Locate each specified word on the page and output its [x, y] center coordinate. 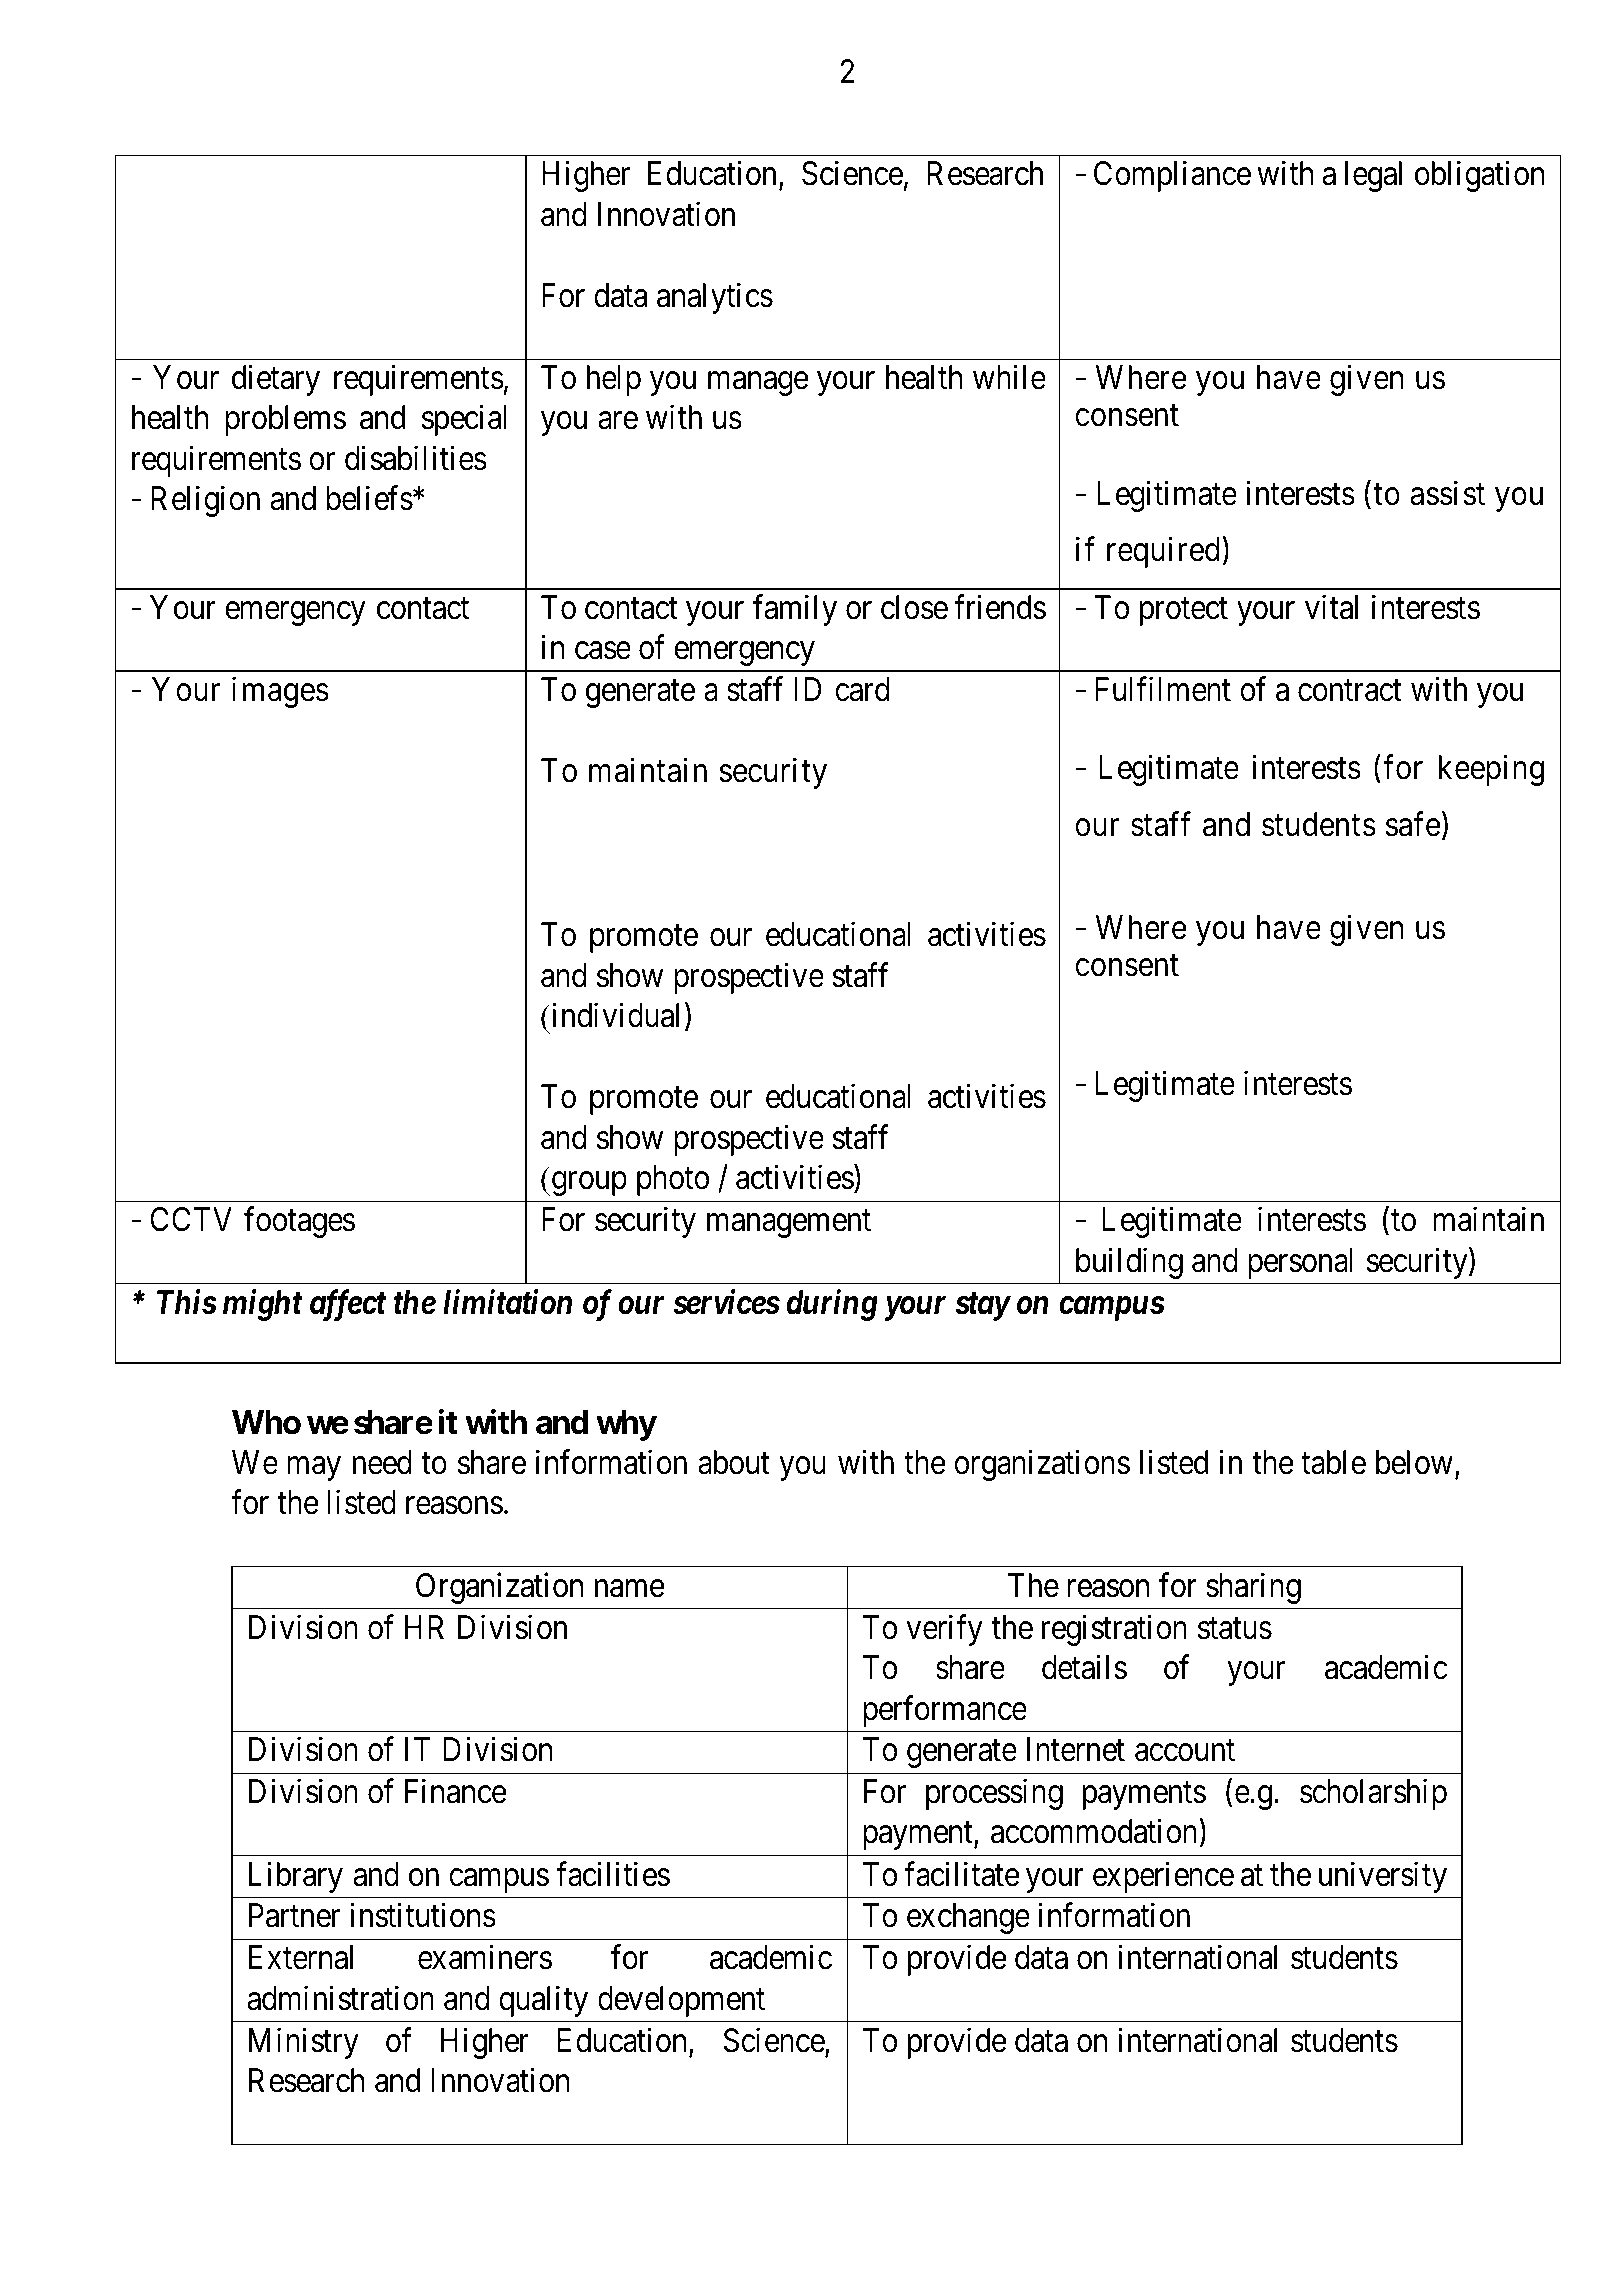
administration [341, 1998]
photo [673, 1180]
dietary [276, 380]
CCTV [191, 1219]
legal [1373, 176]
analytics [715, 298]
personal [1300, 1263]
